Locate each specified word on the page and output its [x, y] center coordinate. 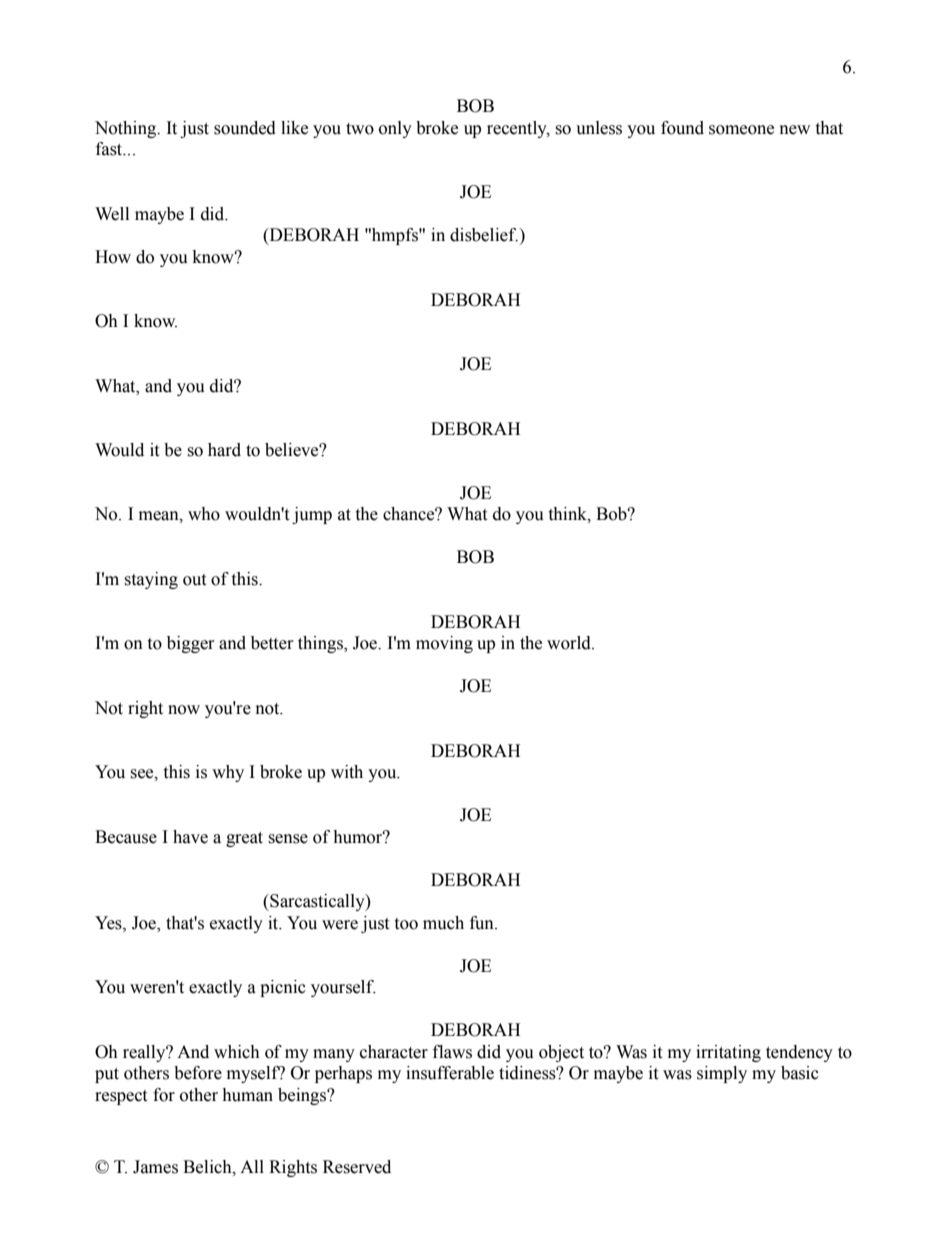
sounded [245, 128]
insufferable [450, 1073]
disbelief [484, 235]
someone [741, 130]
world [570, 643]
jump [312, 515]
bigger [191, 644]
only [395, 129]
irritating [728, 1053]
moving [444, 644]
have [190, 837]
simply [722, 1074]
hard [224, 450]
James [155, 1167]
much [443, 923]
